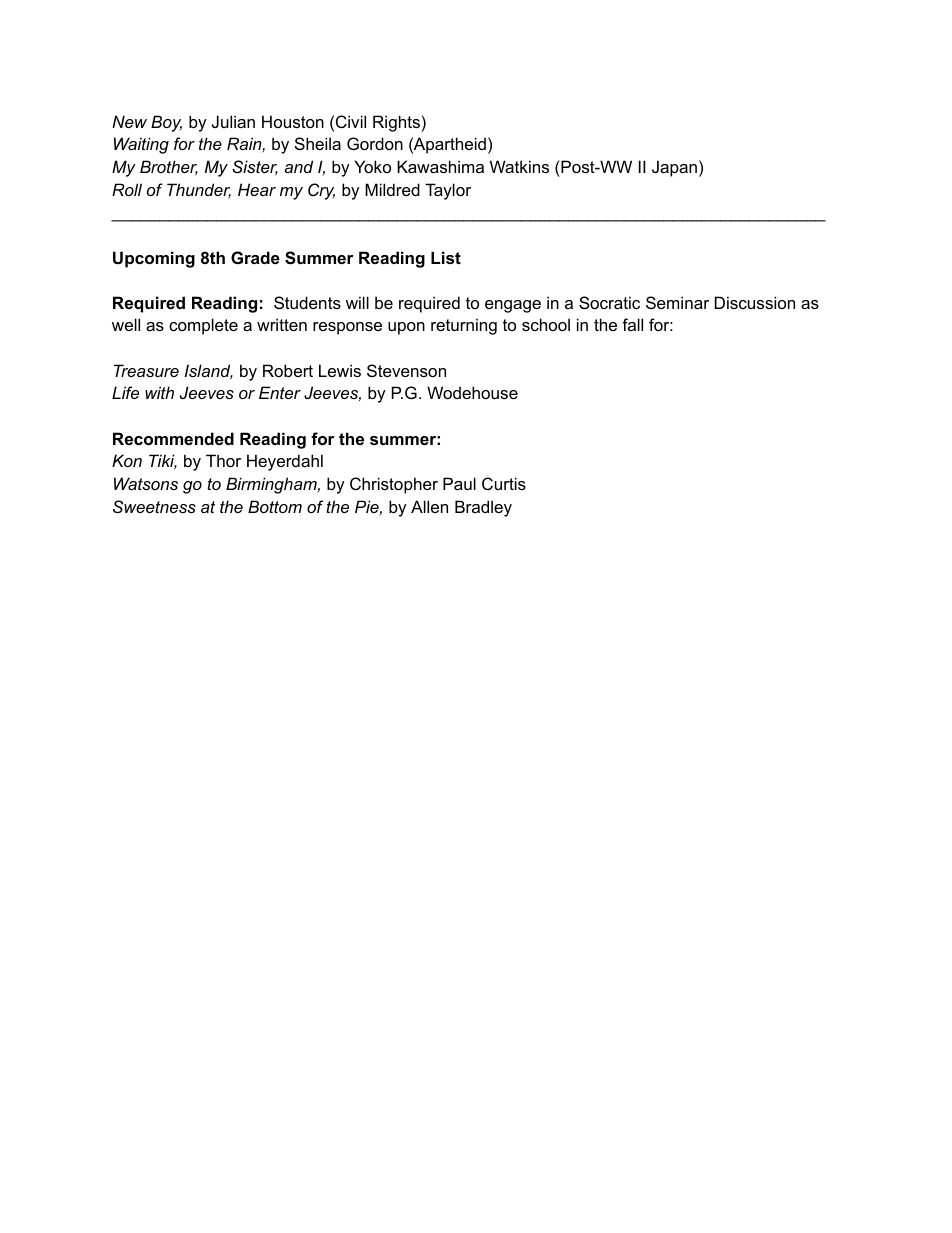  What do you see at coordinates (677, 302) in the image?
I see `Seminar` at bounding box center [677, 302].
